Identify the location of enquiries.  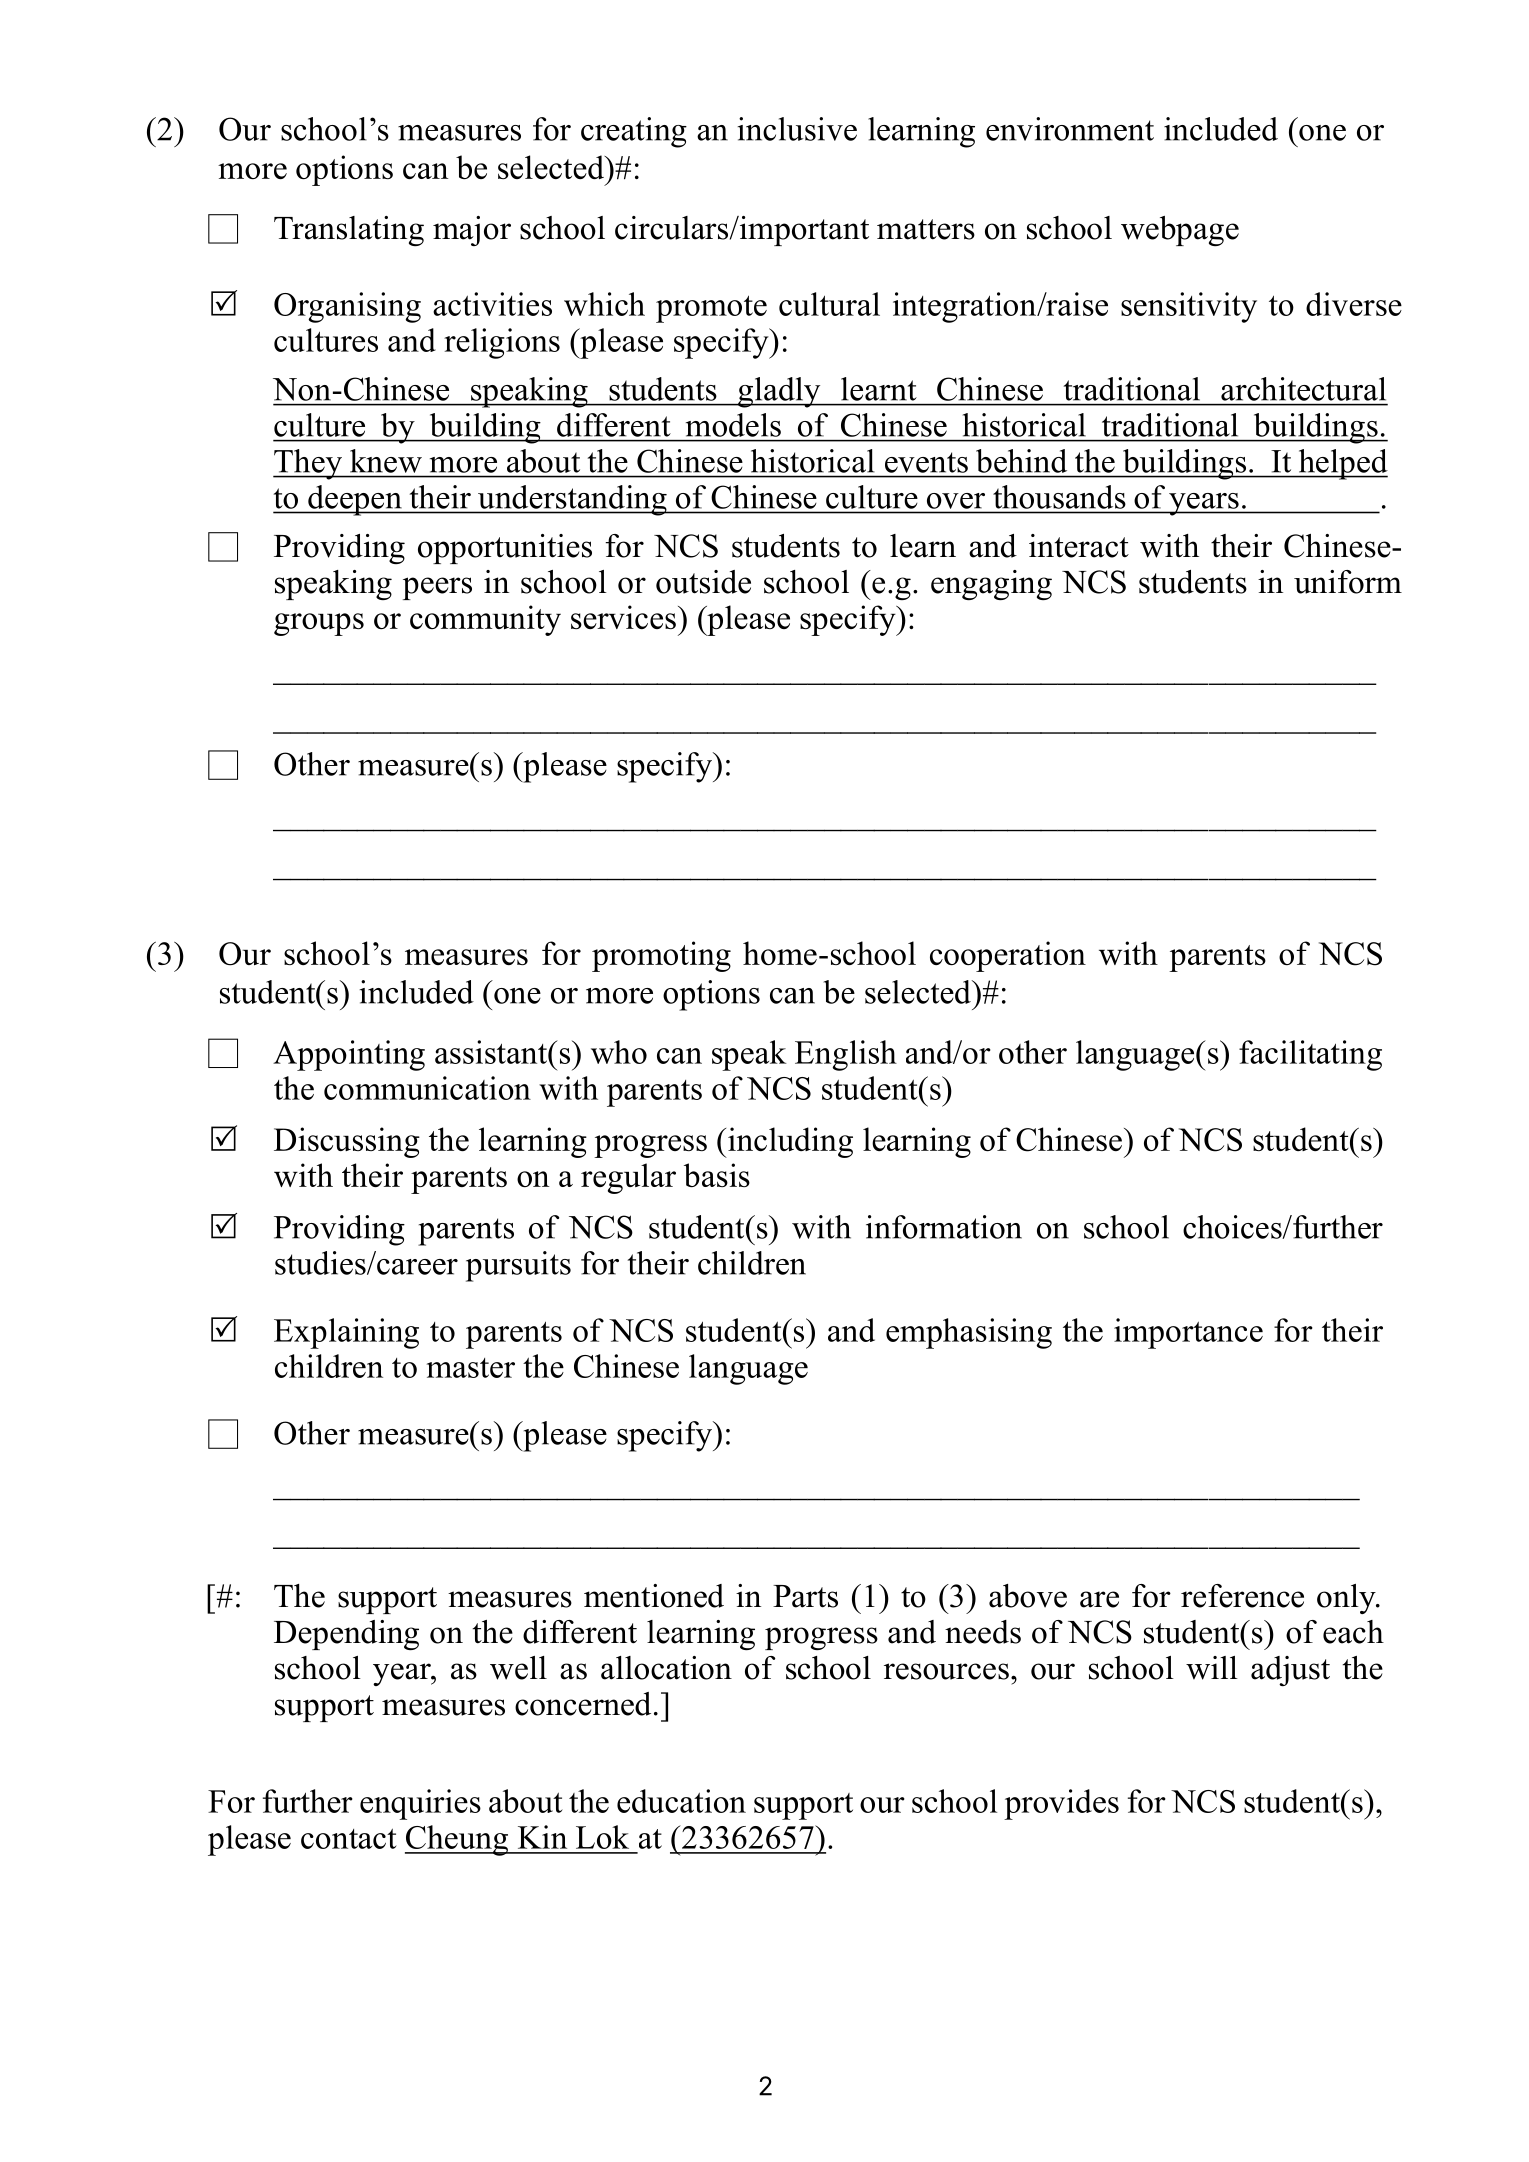
(420, 1804).
